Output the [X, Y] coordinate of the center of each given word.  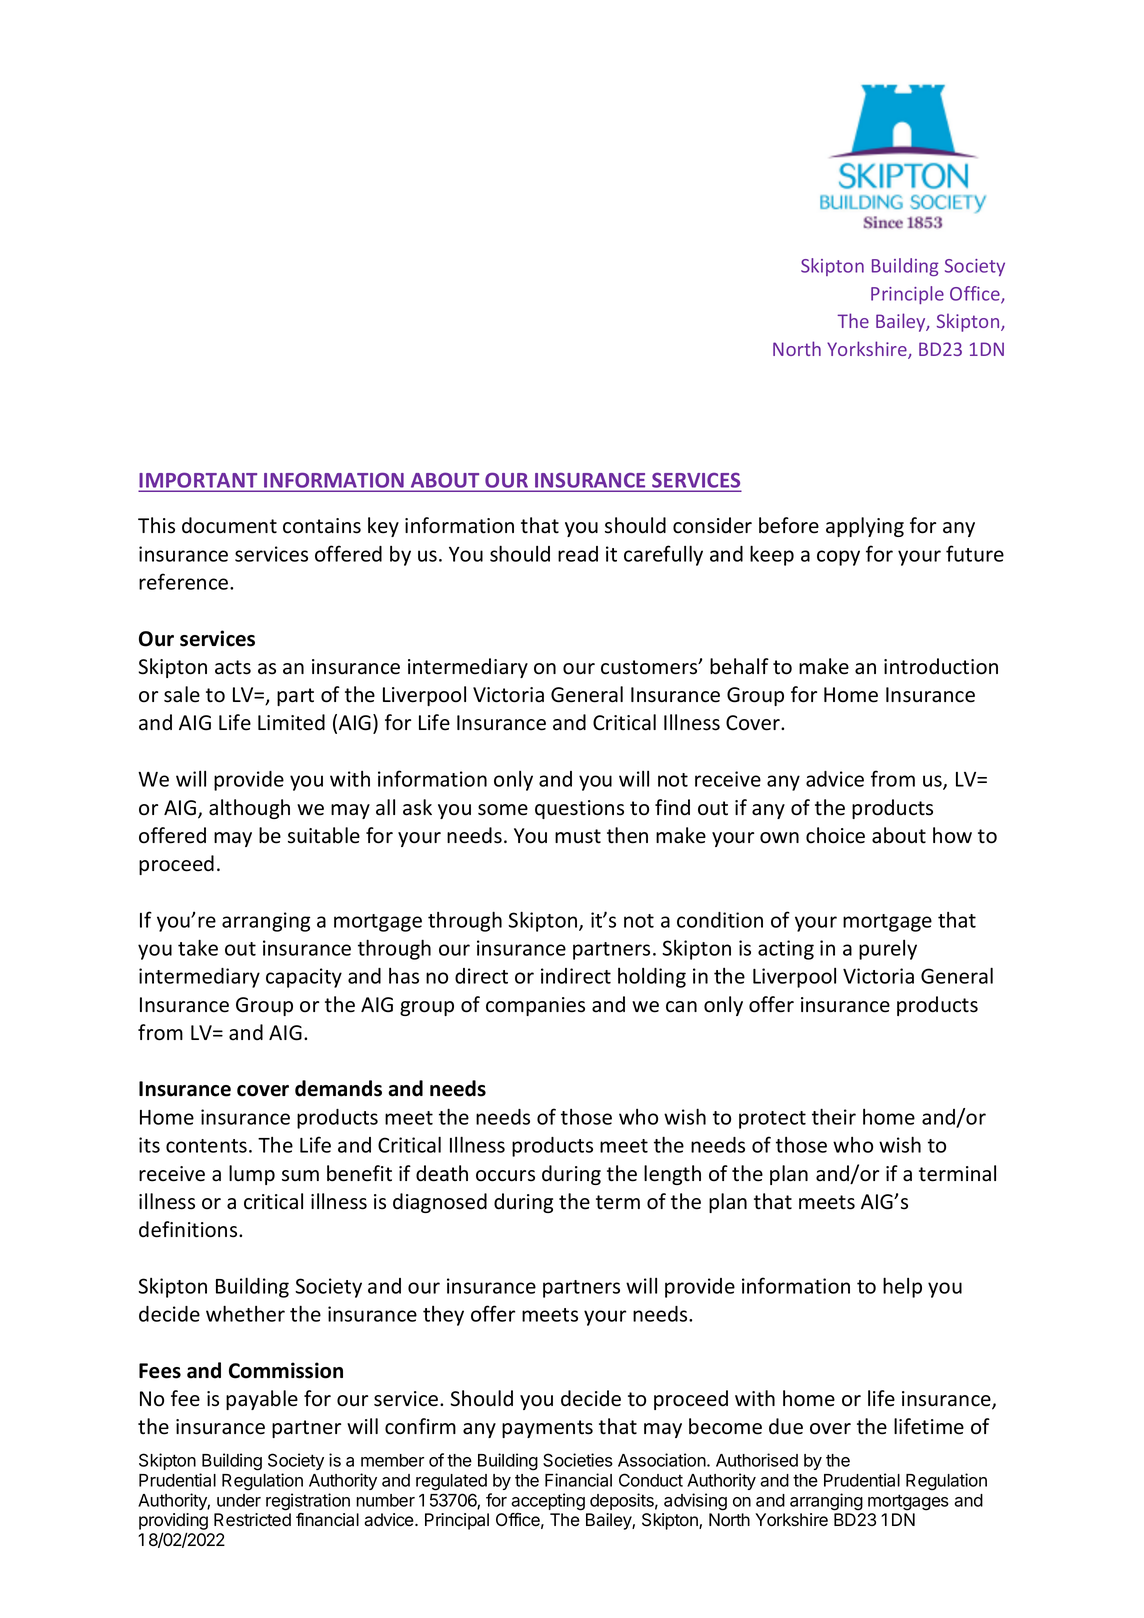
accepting [548, 1502]
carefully [663, 555]
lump [252, 1175]
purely [888, 950]
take [198, 947]
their [834, 1116]
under [239, 1500]
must [578, 836]
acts [233, 667]
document [229, 525]
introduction [941, 666]
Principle [907, 295]
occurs [505, 1176]
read [578, 554]
